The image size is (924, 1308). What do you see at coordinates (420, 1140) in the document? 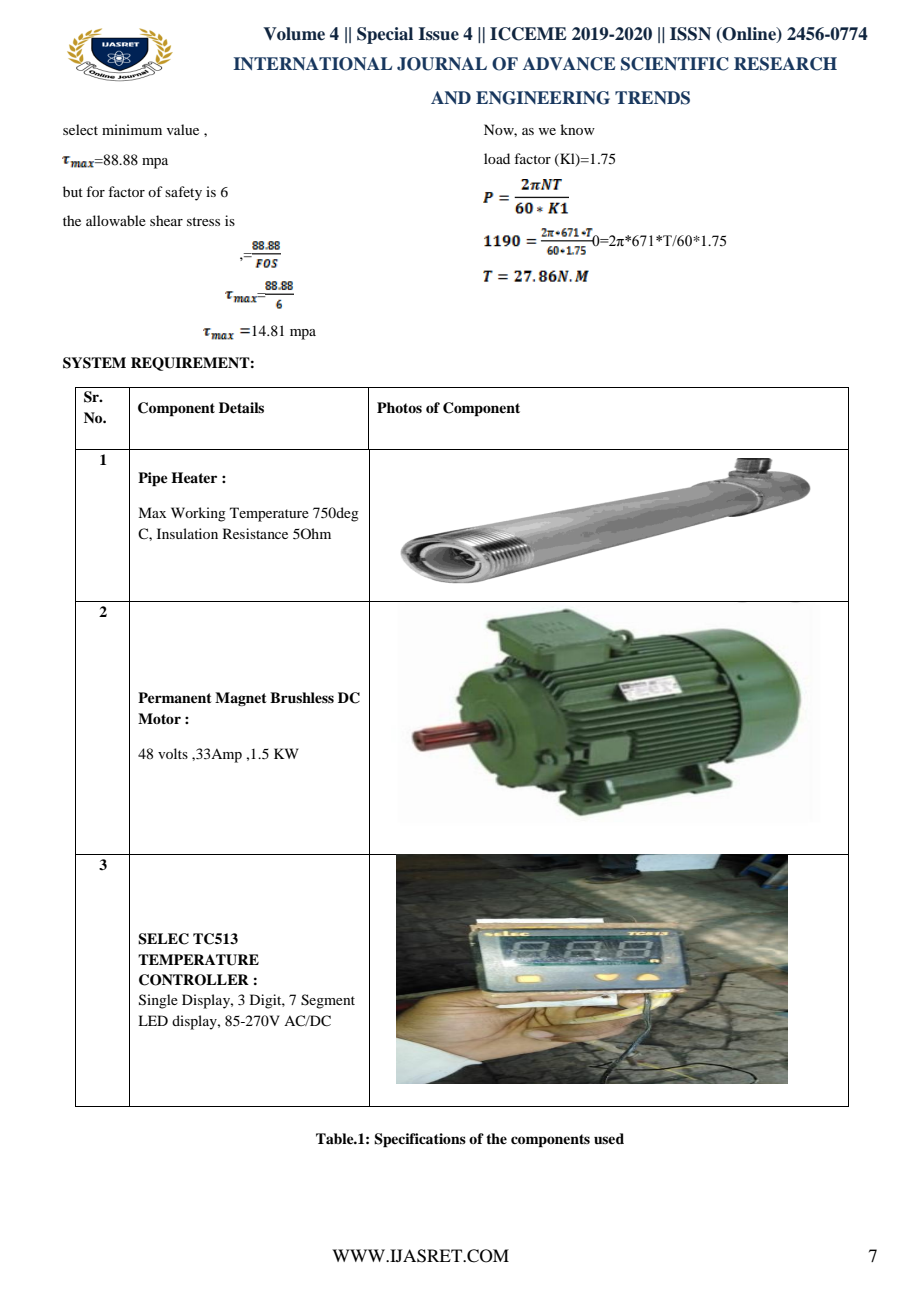
I see `Specifications` at bounding box center [420, 1140].
